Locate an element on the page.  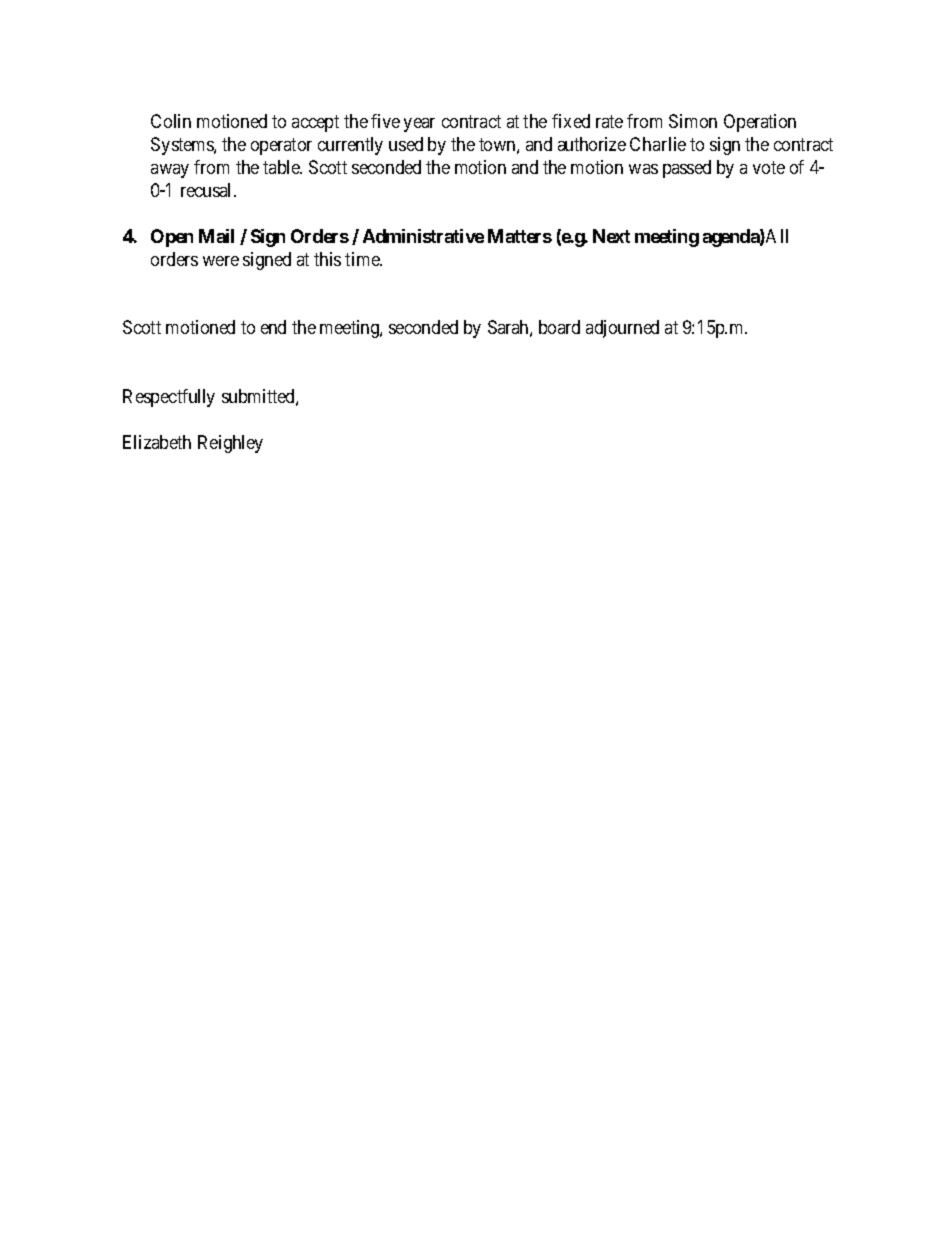
Simon is located at coordinates (693, 121).
